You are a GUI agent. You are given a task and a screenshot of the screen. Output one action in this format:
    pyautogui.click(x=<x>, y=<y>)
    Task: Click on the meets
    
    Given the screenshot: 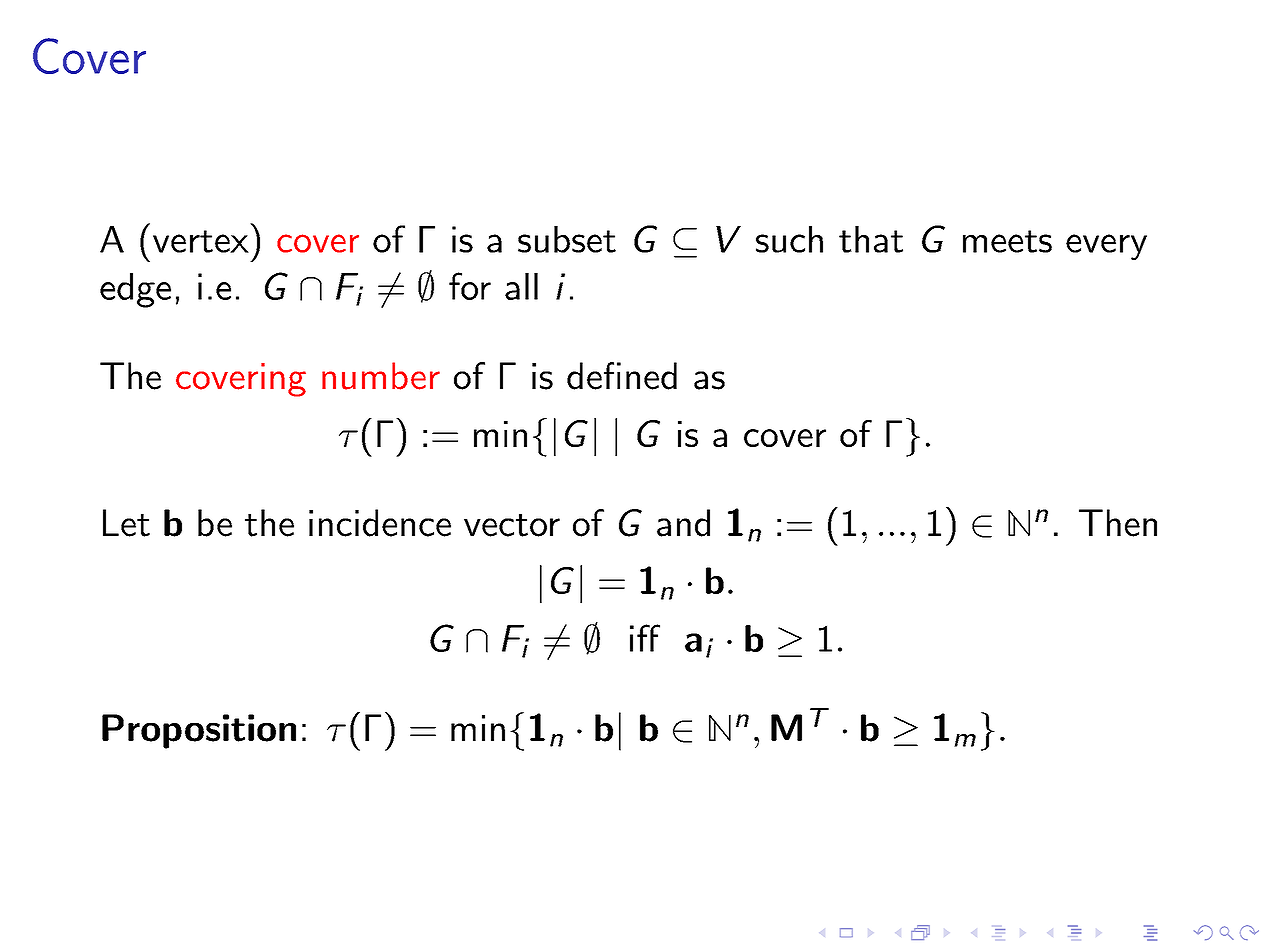 What is the action you would take?
    pyautogui.click(x=1007, y=241)
